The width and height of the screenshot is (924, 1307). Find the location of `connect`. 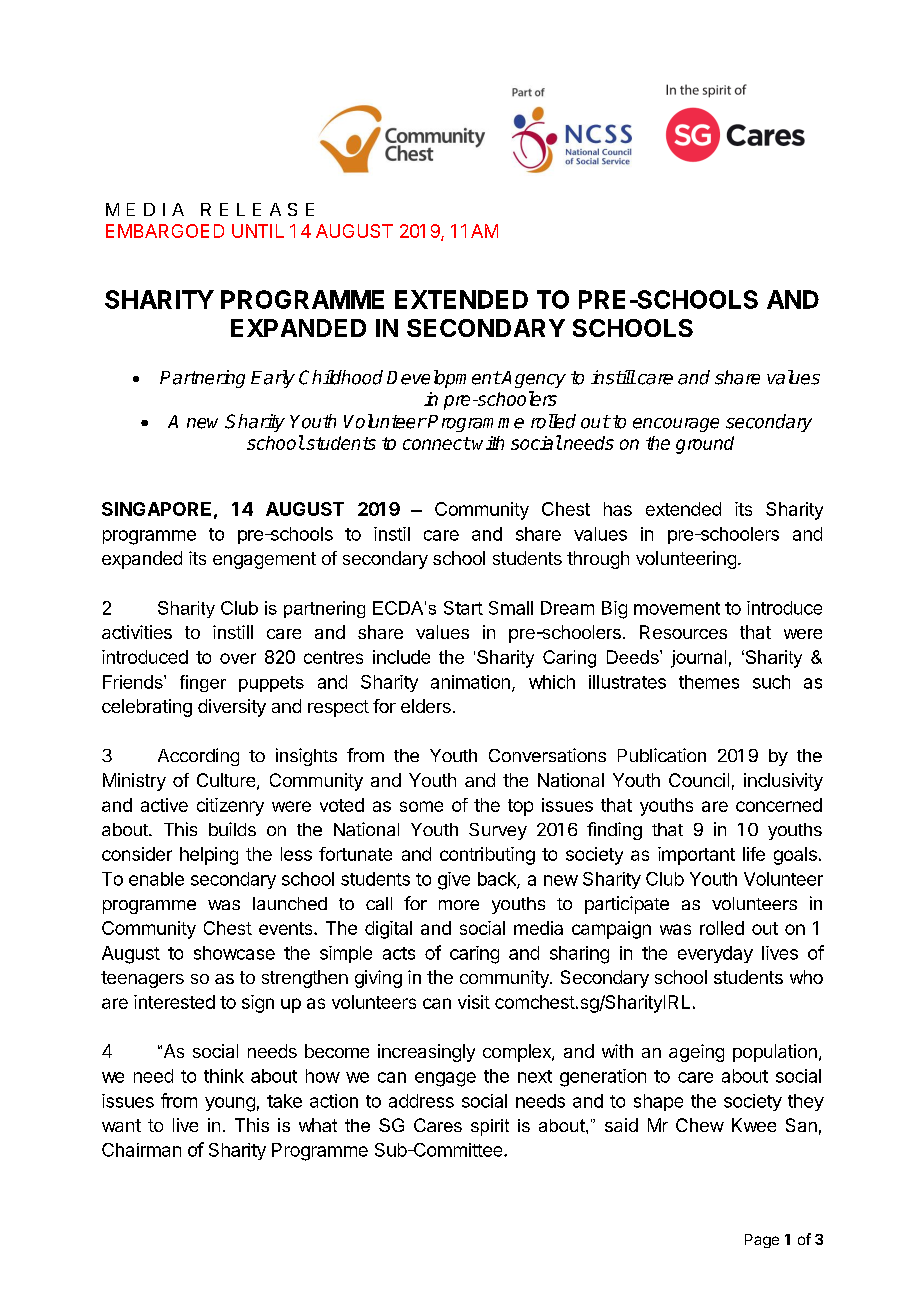

connect is located at coordinates (437, 443).
